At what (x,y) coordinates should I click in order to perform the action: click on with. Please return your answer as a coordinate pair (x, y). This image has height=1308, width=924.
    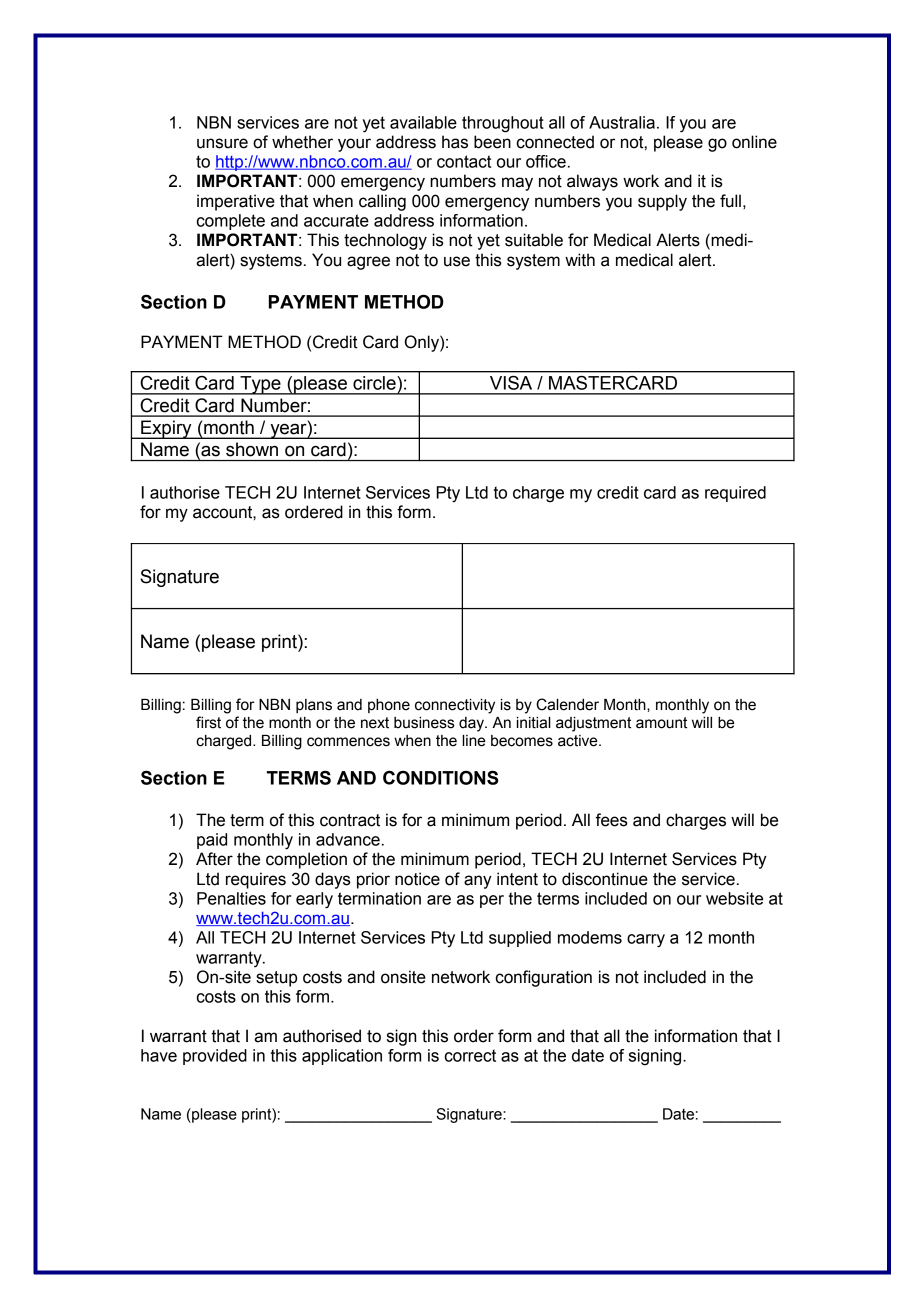
    Looking at the image, I should click on (580, 260).
